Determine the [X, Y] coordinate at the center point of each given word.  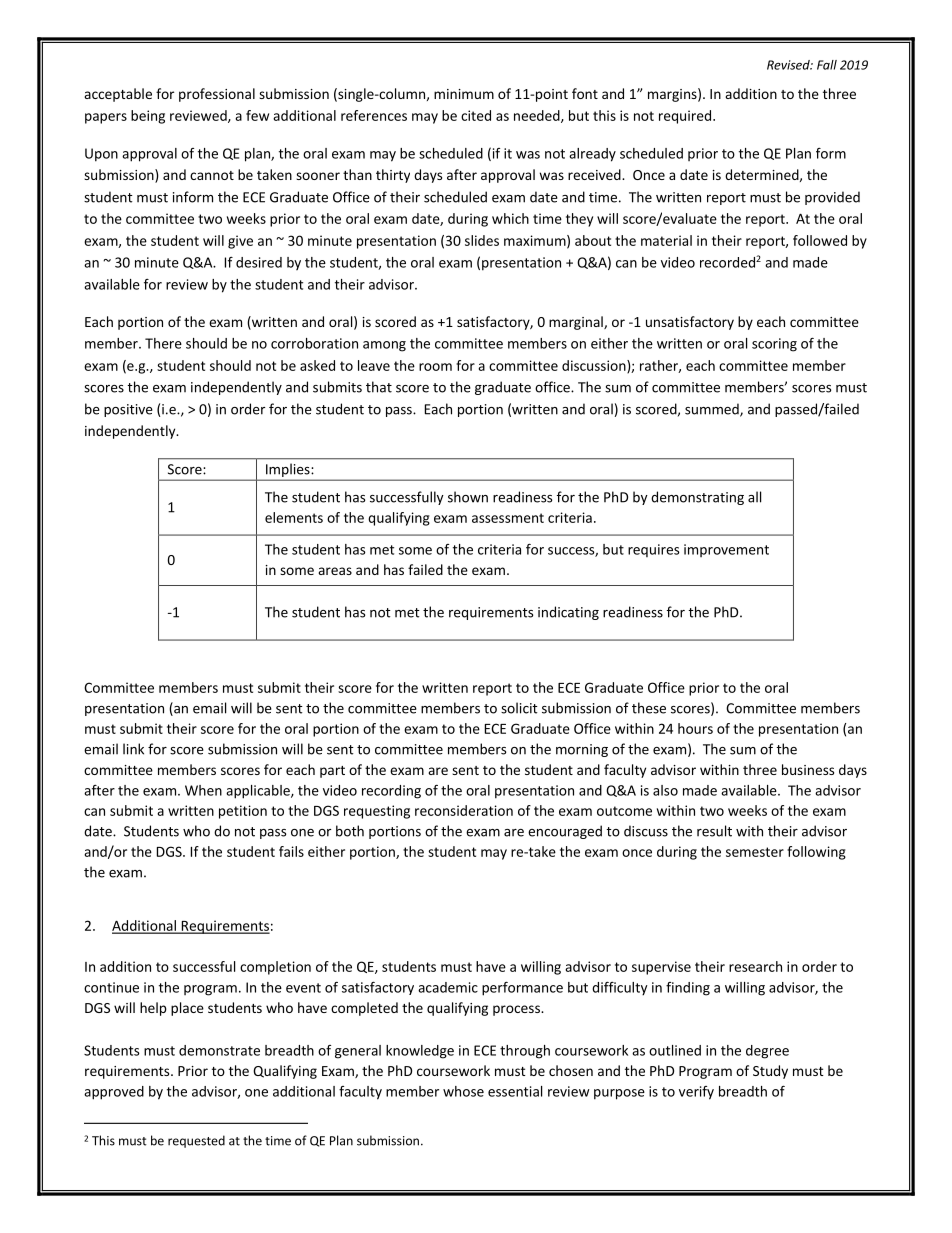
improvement [726, 550]
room [435, 367]
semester [755, 852]
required [686, 117]
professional [217, 95]
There [163, 343]
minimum [464, 94]
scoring [774, 345]
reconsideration [464, 810]
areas [335, 571]
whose [463, 1091]
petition [243, 812]
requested [196, 1141]
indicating [568, 613]
